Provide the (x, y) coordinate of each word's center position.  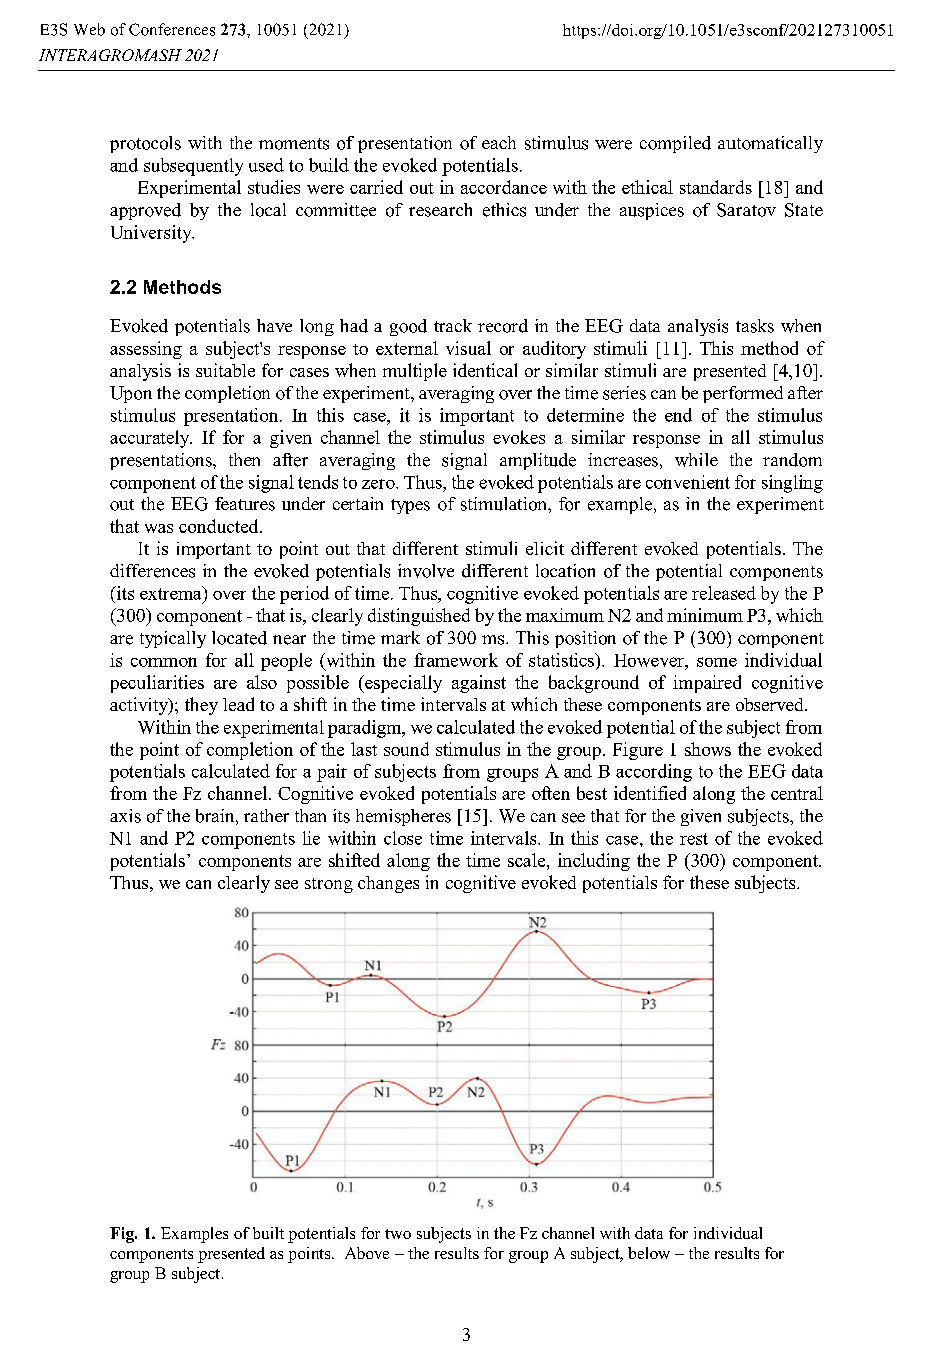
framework (456, 660)
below (649, 1253)
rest (694, 839)
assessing (146, 350)
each (499, 142)
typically (173, 639)
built (268, 1233)
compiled (675, 144)
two (398, 1234)
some (717, 662)
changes (388, 884)
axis (125, 816)
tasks (755, 326)
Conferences (172, 29)
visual (468, 348)
